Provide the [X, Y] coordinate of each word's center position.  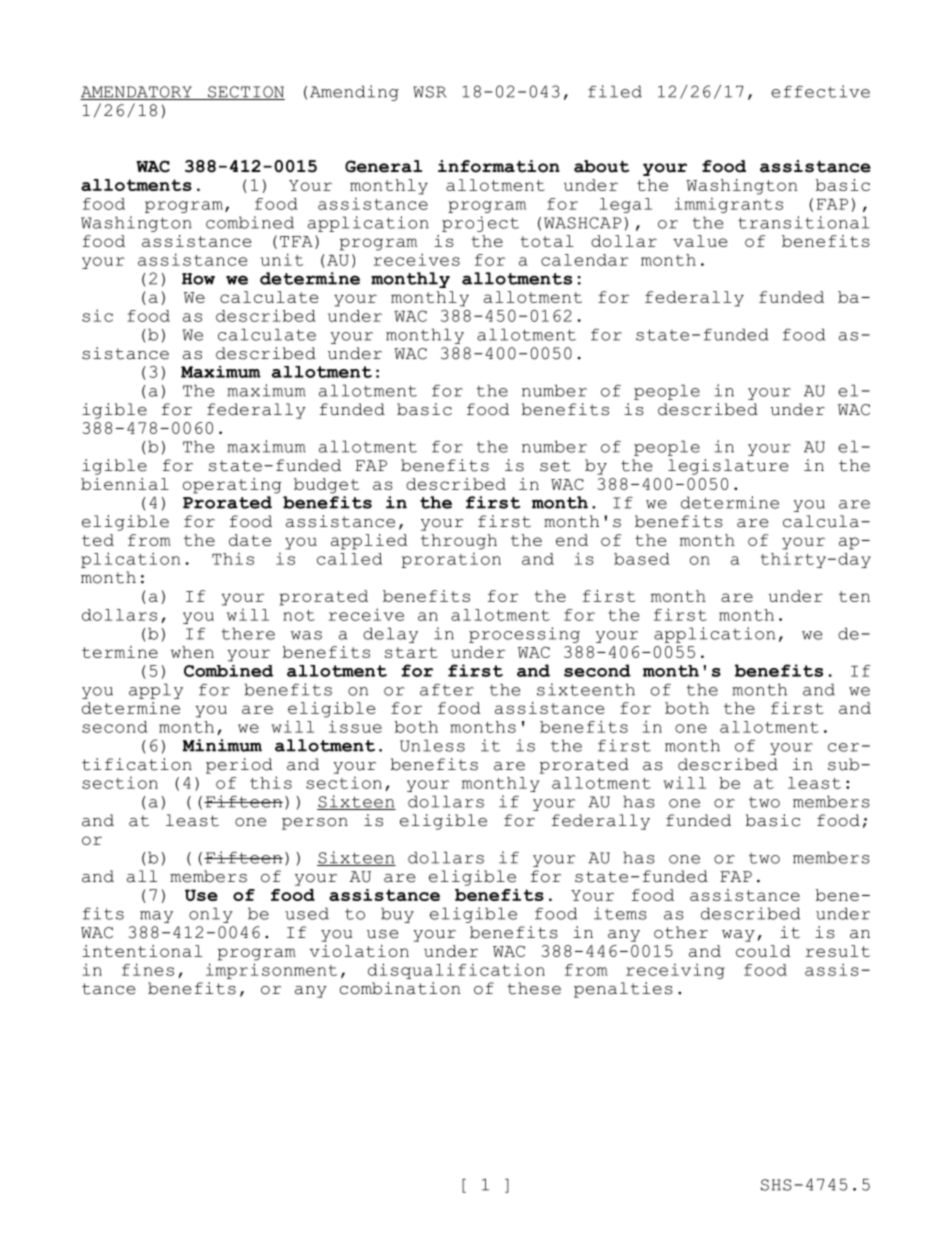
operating [232, 486]
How [198, 279]
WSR [430, 92]
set [555, 466]
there [248, 633]
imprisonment [271, 971]
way [738, 936]
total [547, 241]
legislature [728, 467]
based [642, 559]
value [700, 241]
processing [524, 635]
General [383, 166]
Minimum [222, 745]
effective [820, 91]
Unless [432, 745]
